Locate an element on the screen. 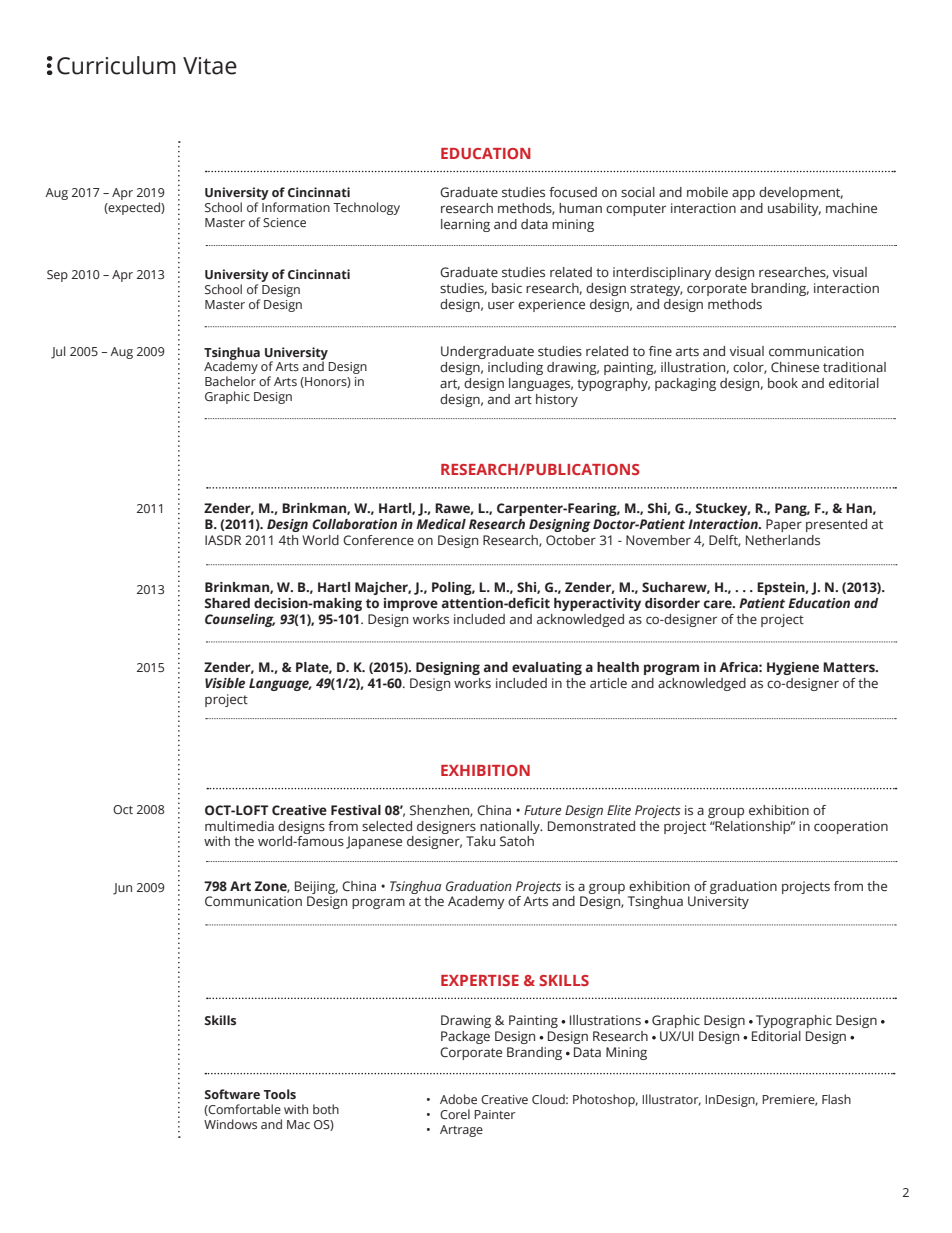 The image size is (952, 1233). cooperation is located at coordinates (851, 827).
